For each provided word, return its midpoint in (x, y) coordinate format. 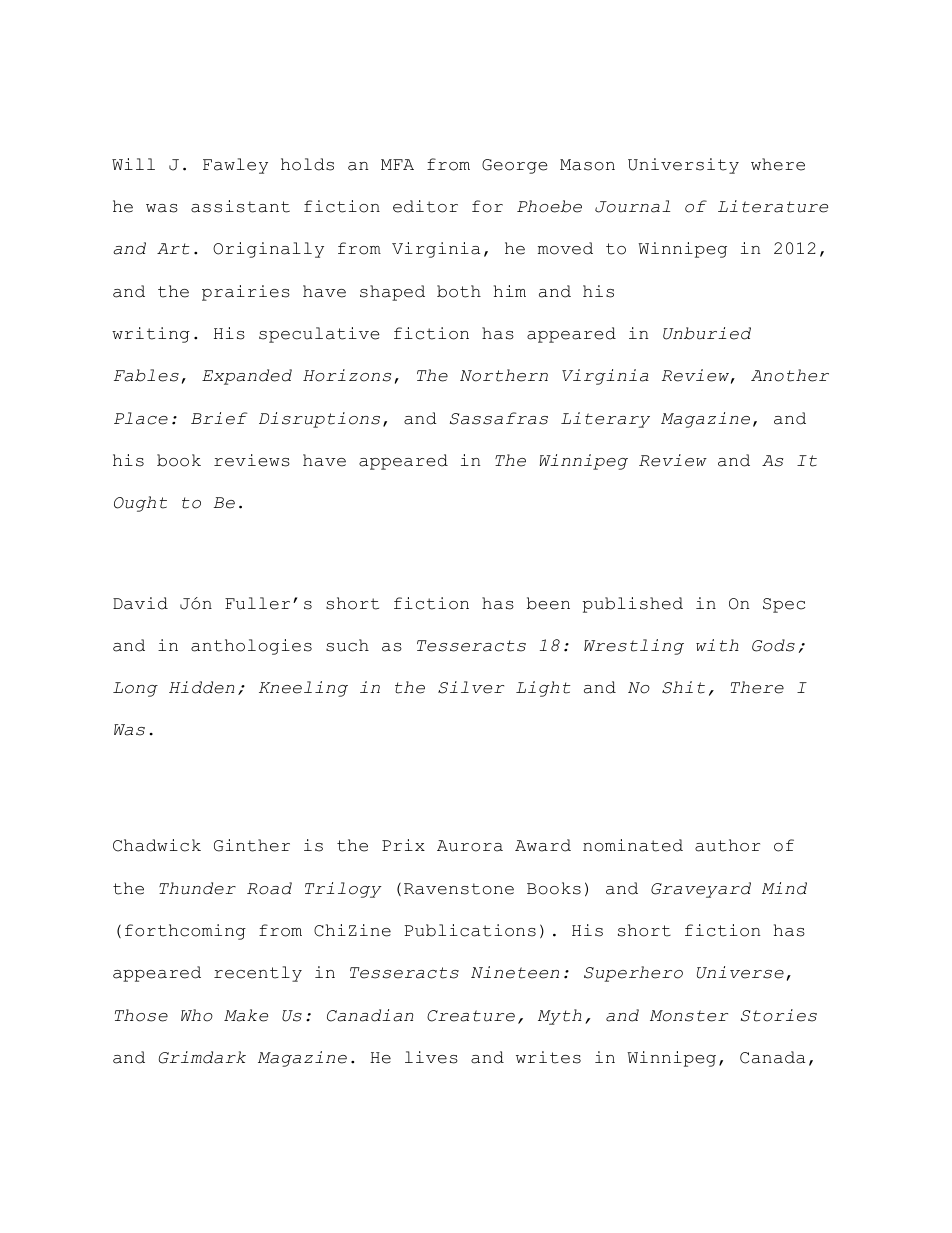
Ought (140, 504)
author (727, 845)
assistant (240, 206)
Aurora (470, 846)
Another (790, 375)
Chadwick (157, 845)
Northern (504, 375)
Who (197, 1015)
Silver (471, 687)
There (757, 687)
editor (425, 206)
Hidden (201, 687)
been (548, 603)
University (683, 166)
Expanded (247, 377)
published (633, 605)
